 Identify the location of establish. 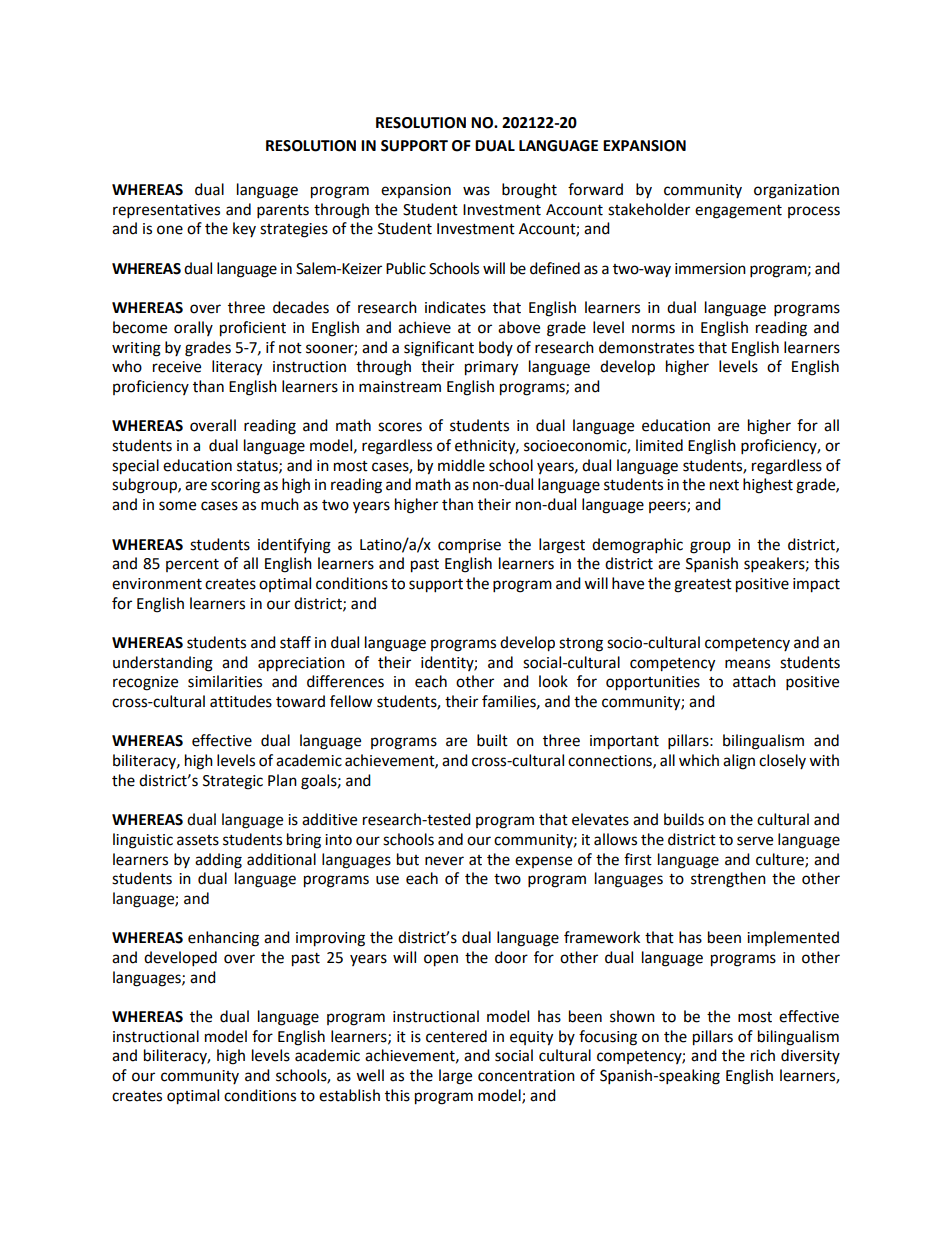
(349, 1095).
